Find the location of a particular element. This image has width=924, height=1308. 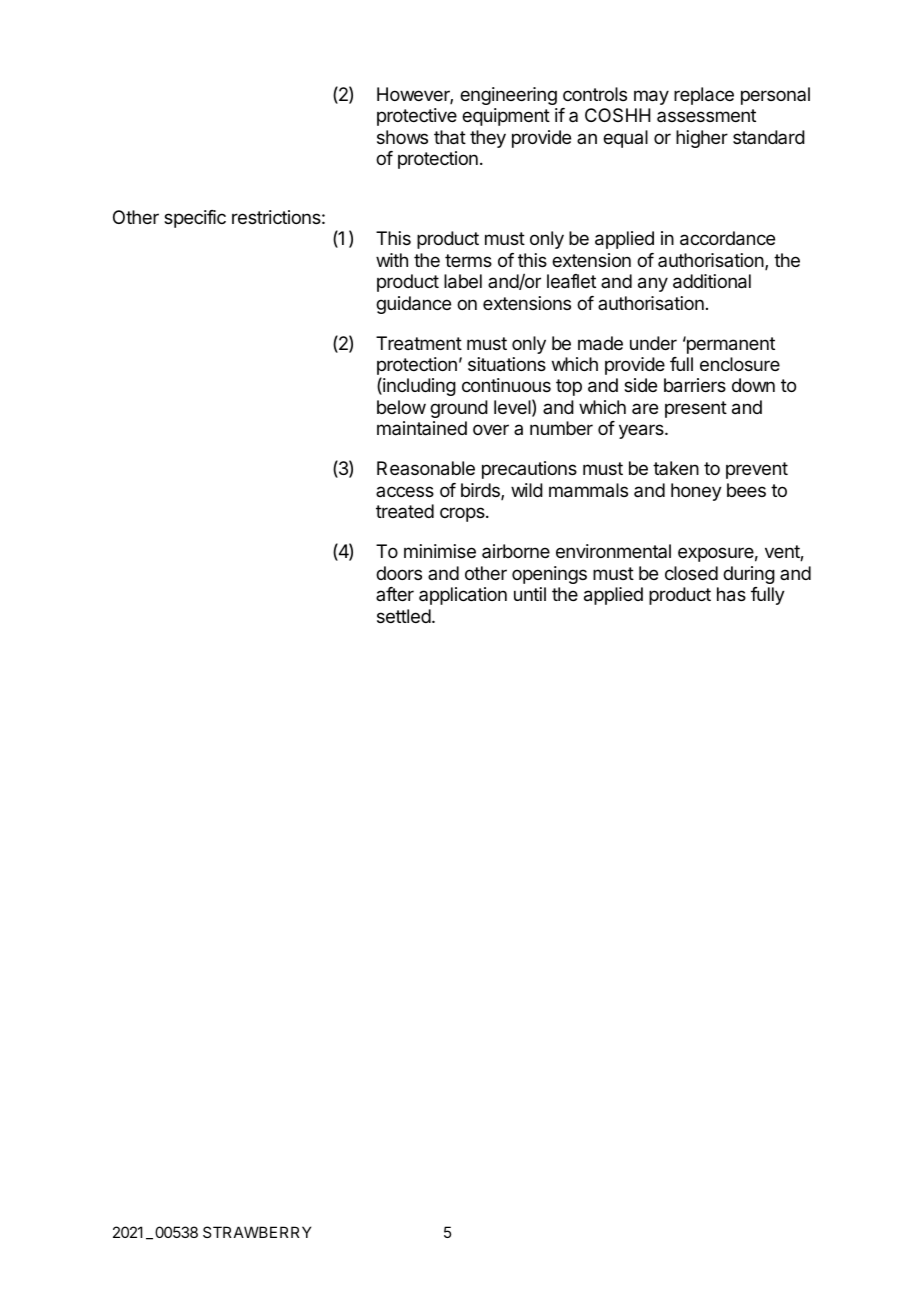

STRAWBERRY is located at coordinates (257, 1232).
